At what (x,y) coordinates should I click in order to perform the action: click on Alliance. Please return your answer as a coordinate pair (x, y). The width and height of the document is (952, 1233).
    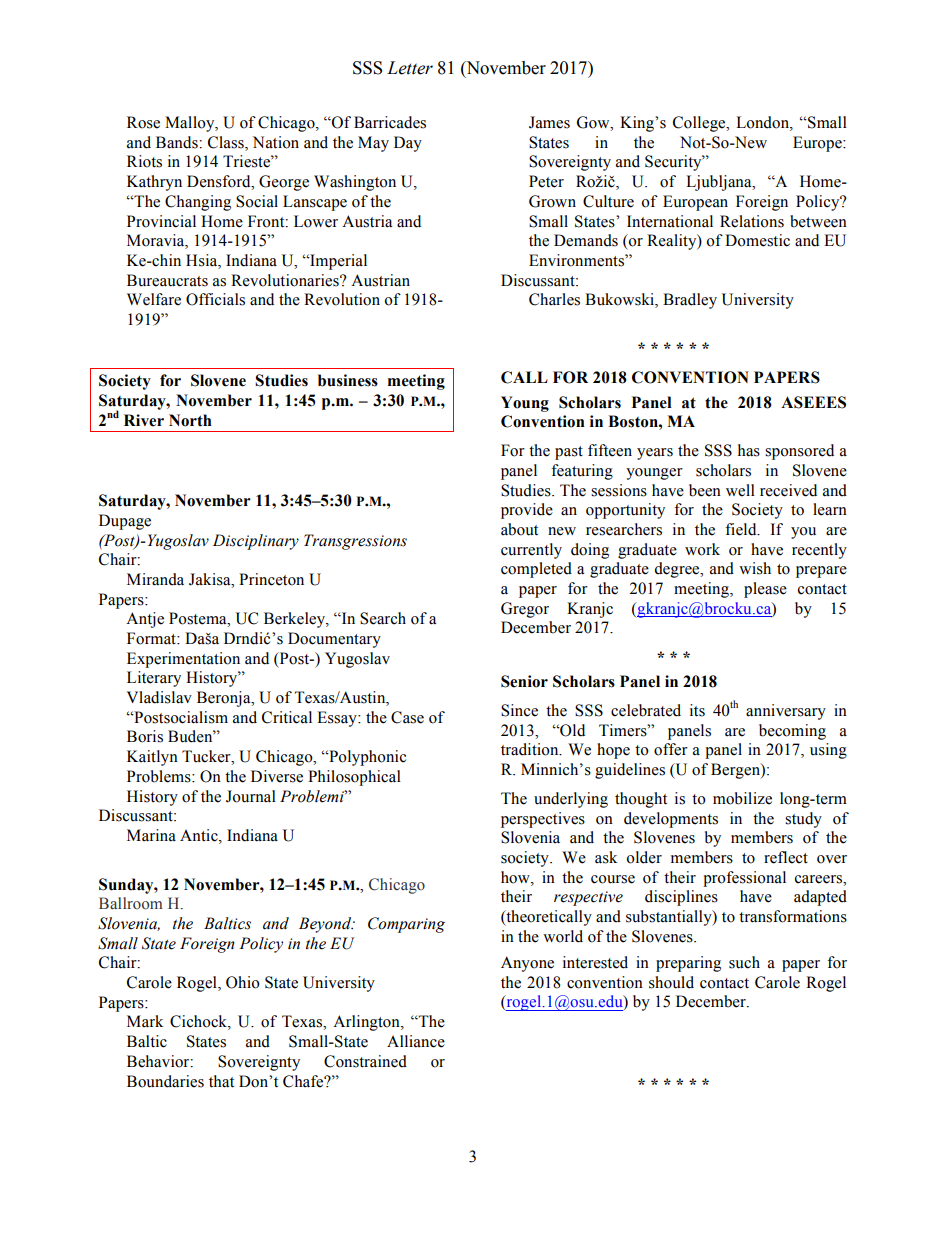
    Looking at the image, I should click on (416, 1041).
